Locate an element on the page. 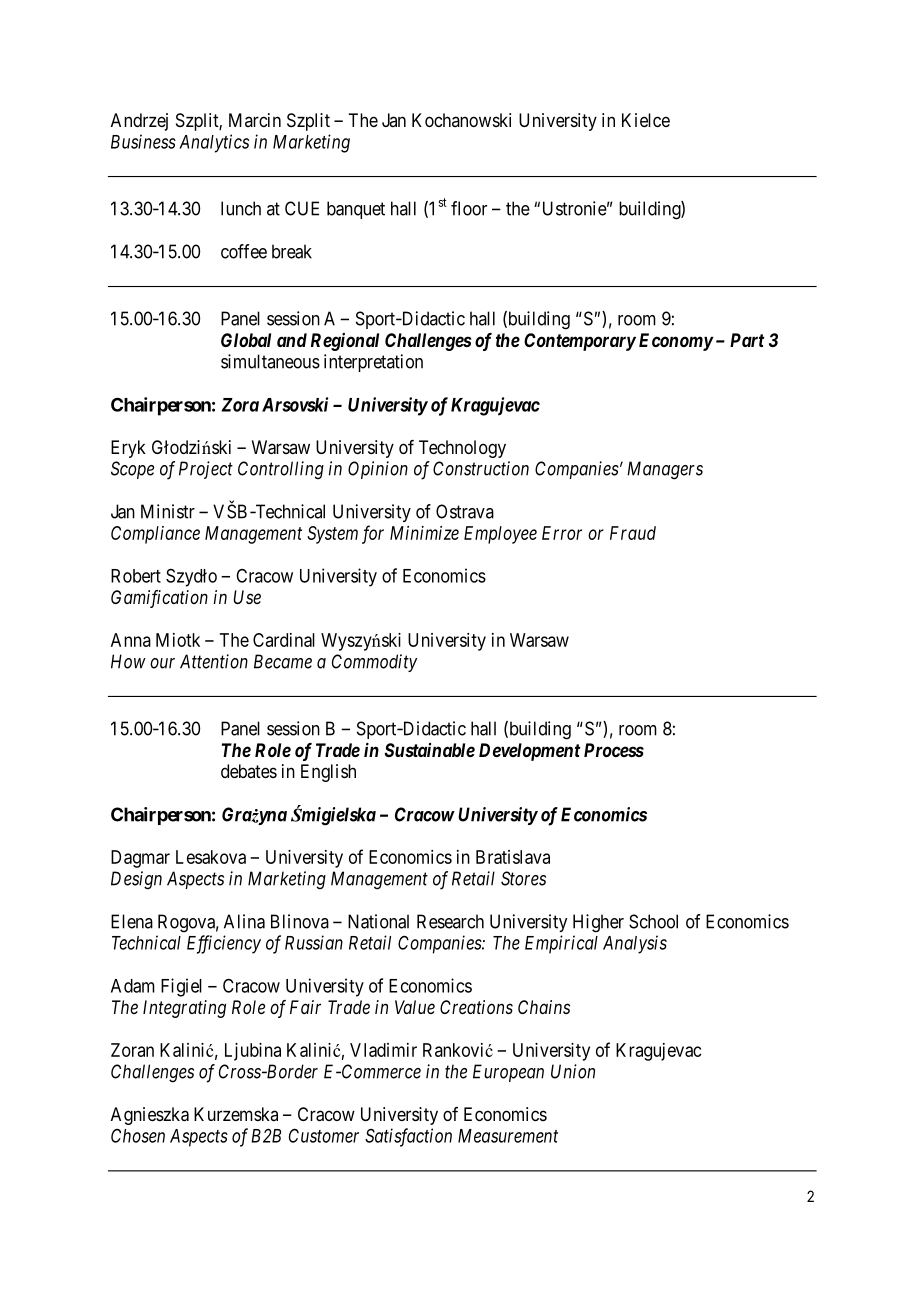  Attention is located at coordinates (214, 661).
